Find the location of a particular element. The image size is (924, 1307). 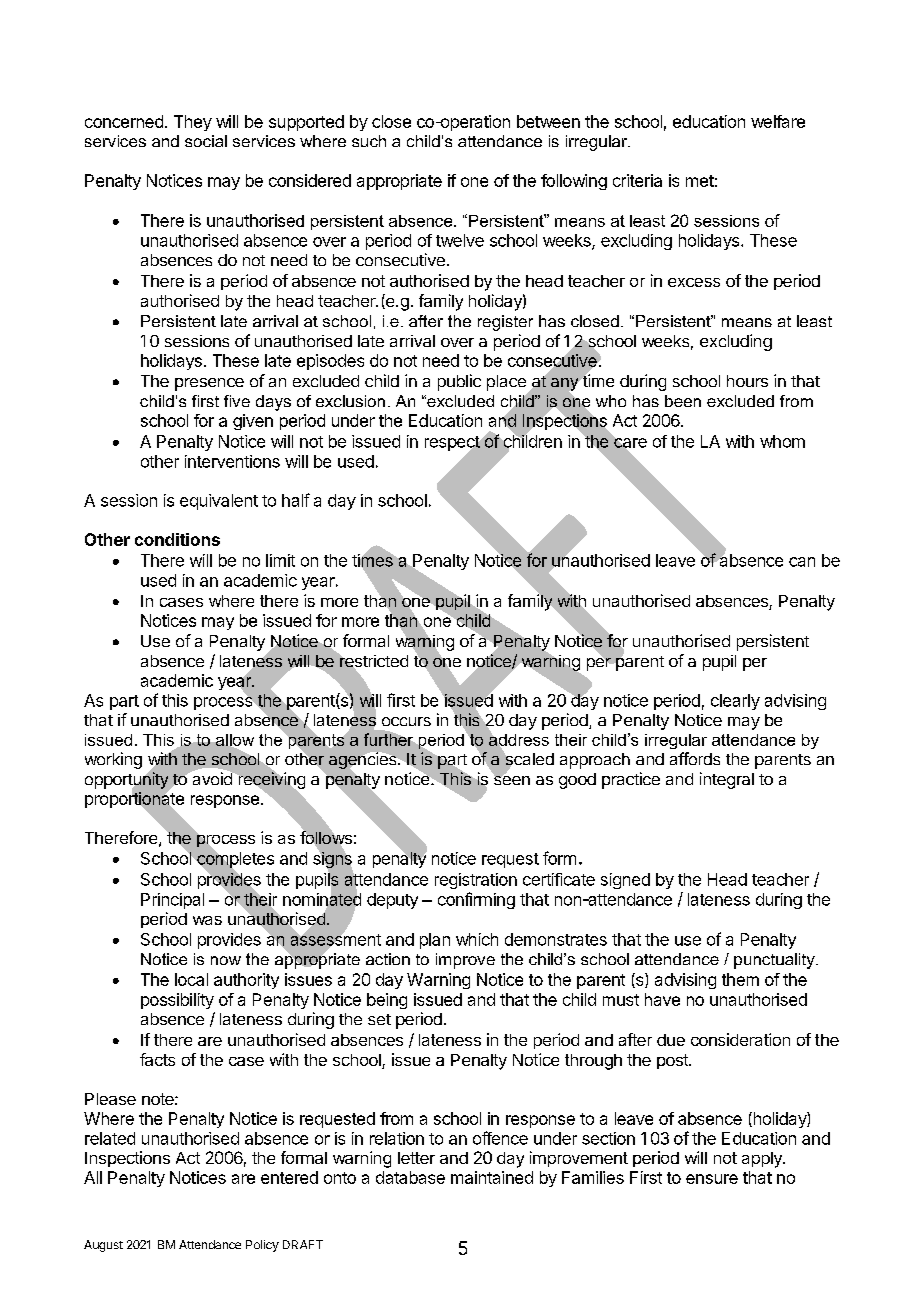

such is located at coordinates (369, 141).
